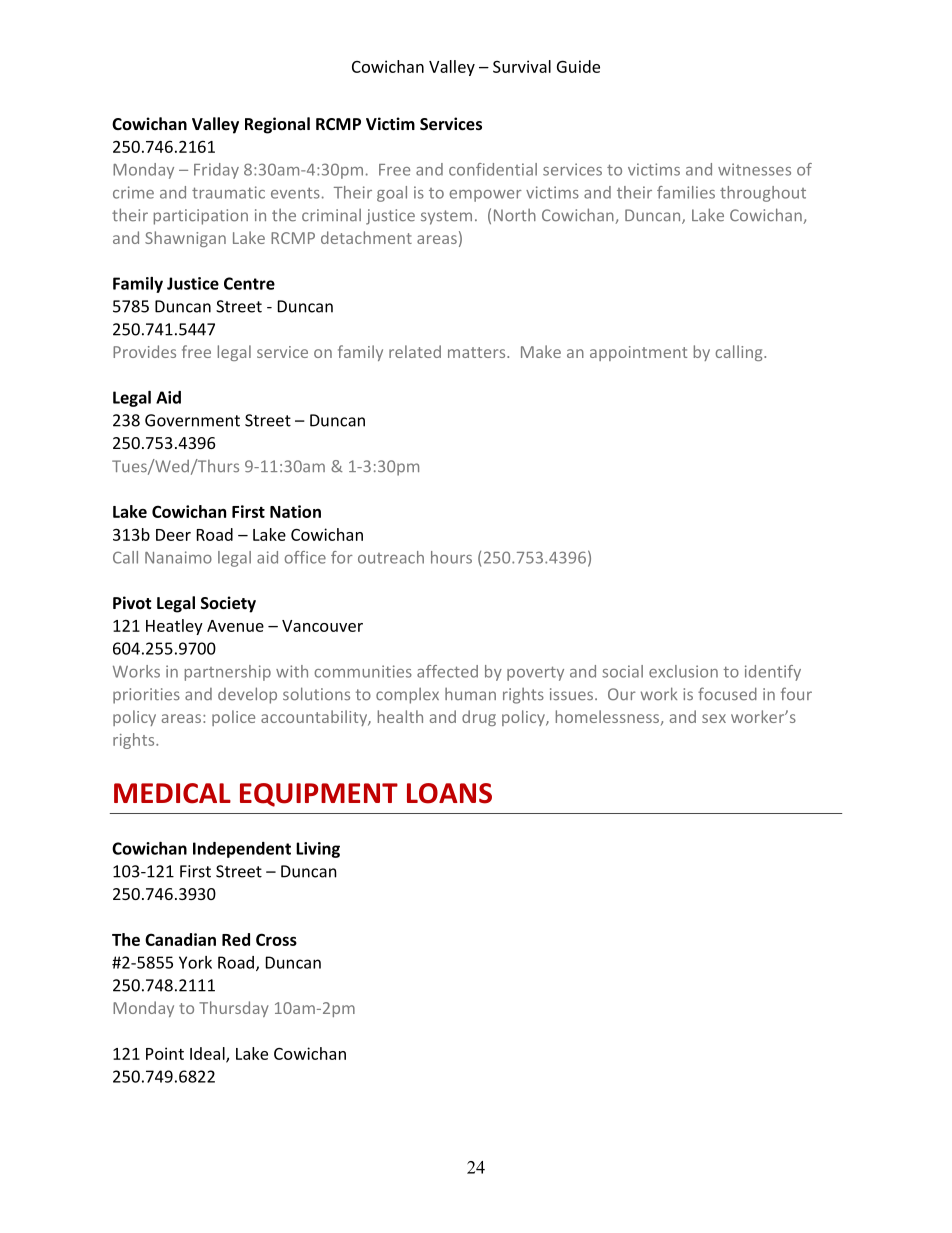  Describe the element at coordinates (277, 125) in the page. I see `Regional` at that location.
